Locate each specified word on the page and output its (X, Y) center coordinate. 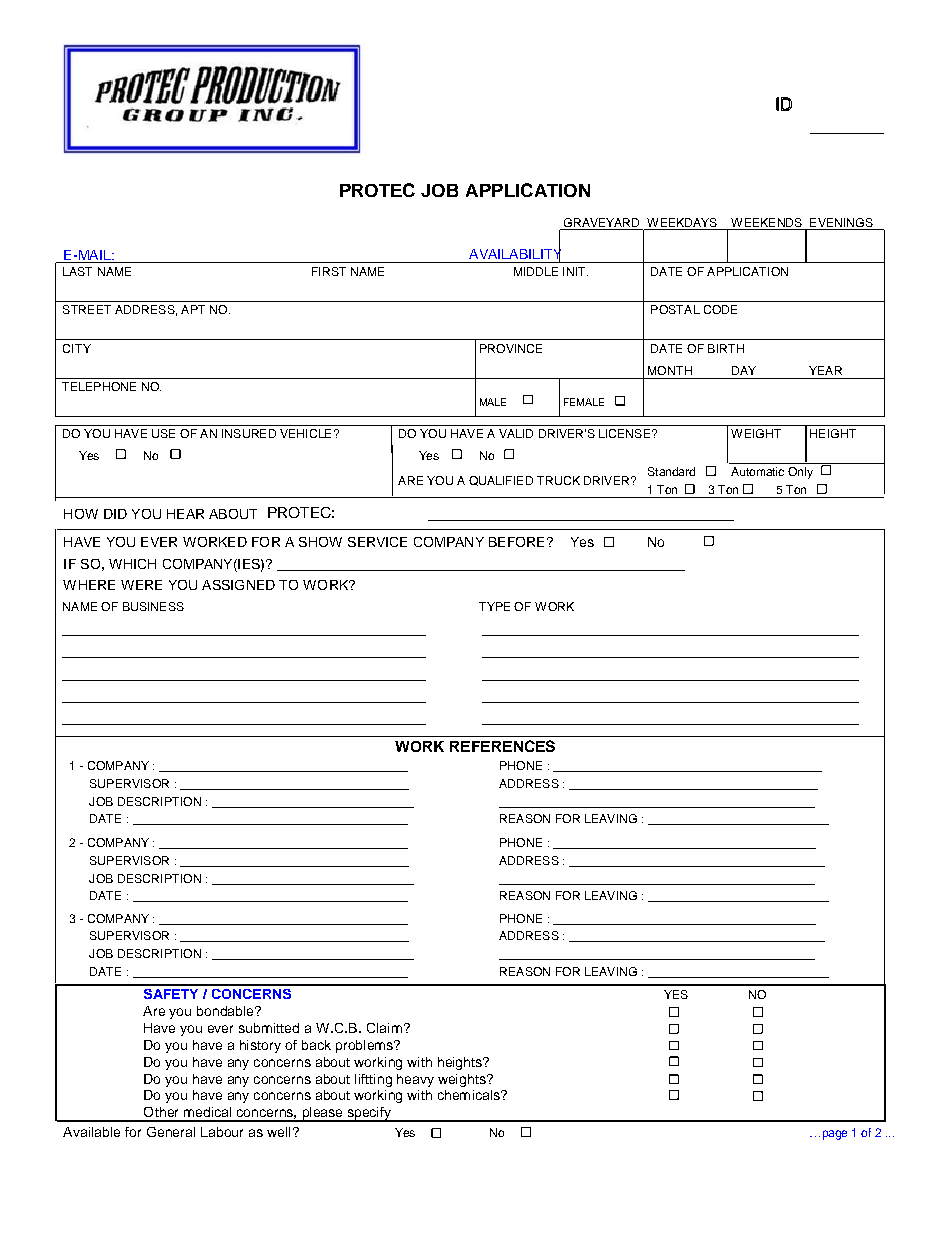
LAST (77, 271)
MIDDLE (536, 271)
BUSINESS (153, 606)
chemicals (470, 1095)
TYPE (494, 606)
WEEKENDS (766, 222)
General (171, 1132)
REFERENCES (502, 746)
